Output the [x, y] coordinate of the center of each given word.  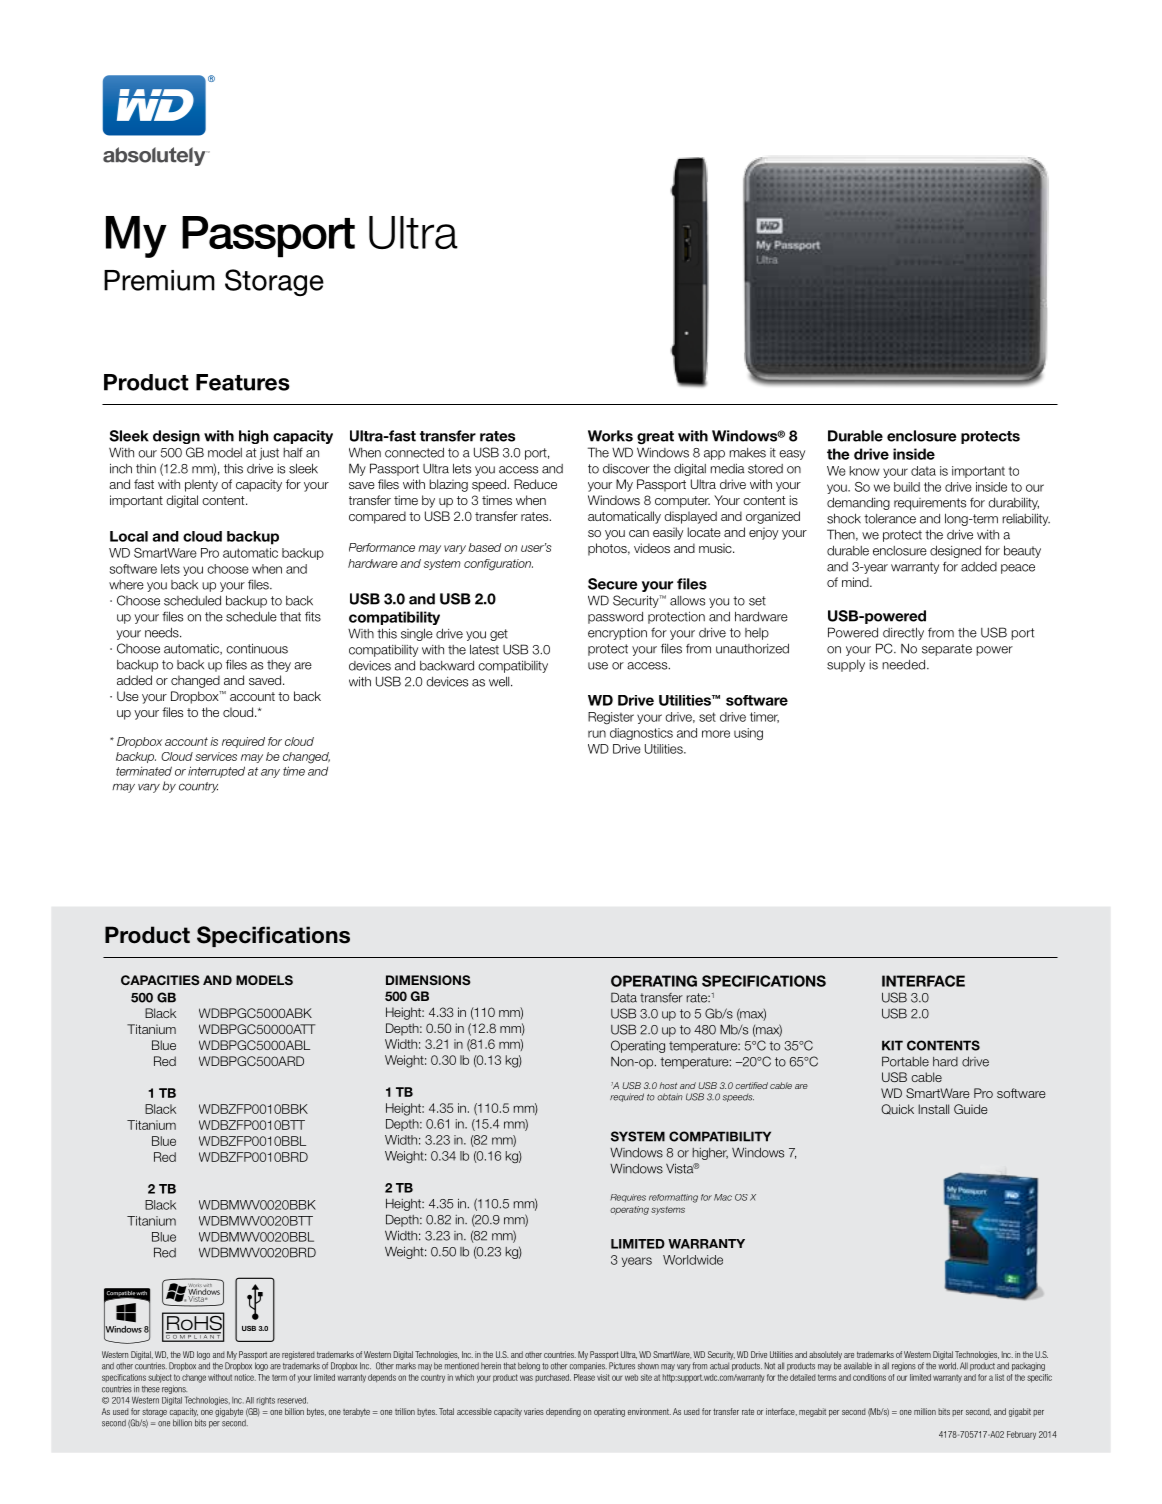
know [864, 471]
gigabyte [229, 1412]
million [925, 1411]
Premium [159, 280]
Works [610, 436]
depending [563, 1412]
